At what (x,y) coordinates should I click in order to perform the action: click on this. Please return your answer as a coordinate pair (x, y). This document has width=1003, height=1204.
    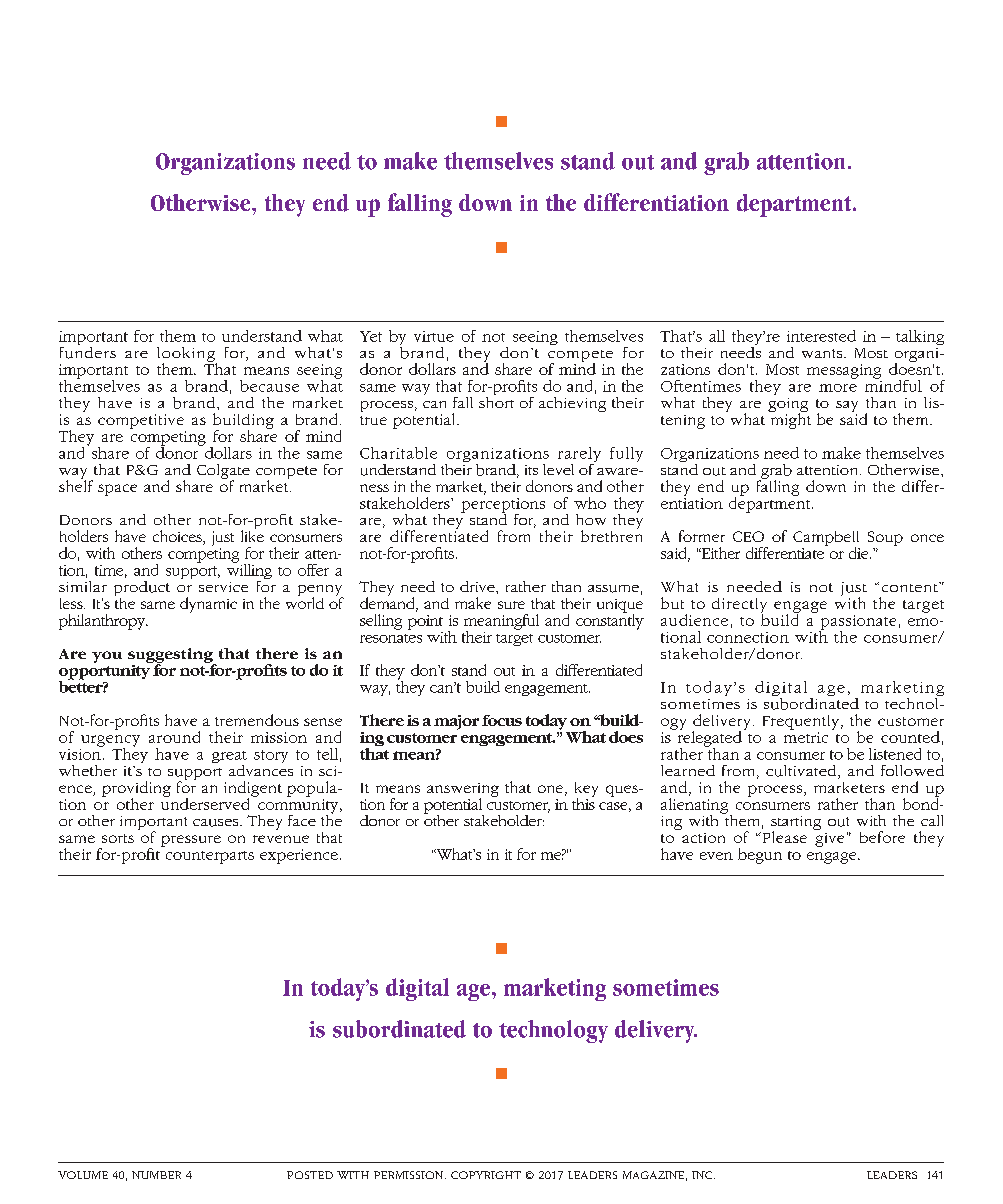
    Looking at the image, I should click on (583, 802).
